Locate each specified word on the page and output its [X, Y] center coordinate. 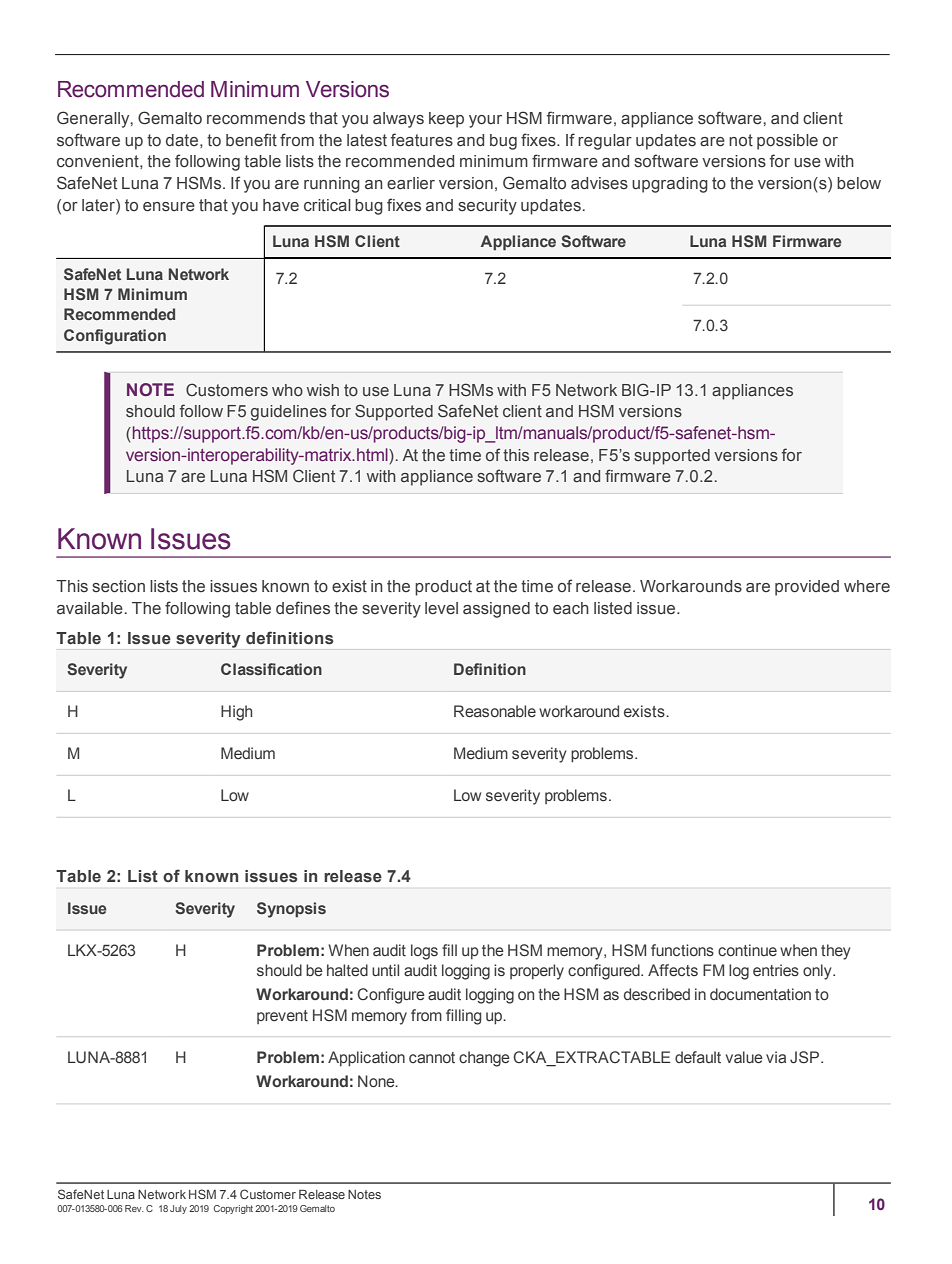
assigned [496, 610]
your [485, 121]
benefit [251, 140]
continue [747, 950]
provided [807, 588]
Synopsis [291, 910]
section [118, 586]
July [178, 1209]
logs [424, 952]
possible [787, 142]
